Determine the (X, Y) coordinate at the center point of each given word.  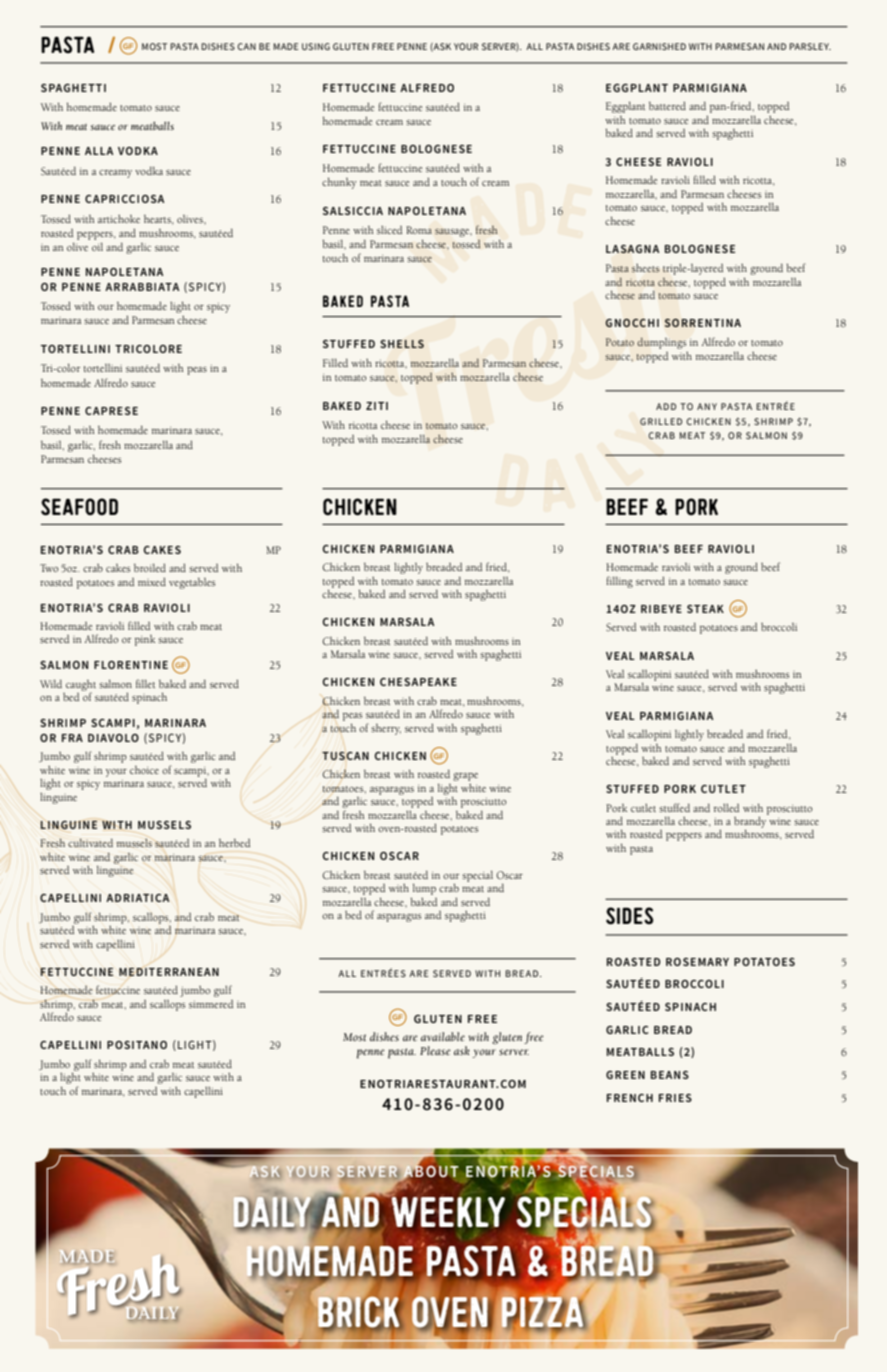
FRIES (675, 1098)
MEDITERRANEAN (169, 972)
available (443, 1036)
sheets (646, 268)
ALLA (99, 151)
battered (667, 106)
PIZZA (542, 1311)
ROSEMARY (697, 962)
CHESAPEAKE (418, 682)
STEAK (705, 609)
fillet (145, 683)
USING (316, 46)
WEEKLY (447, 1211)
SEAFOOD (79, 507)
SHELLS (402, 344)
